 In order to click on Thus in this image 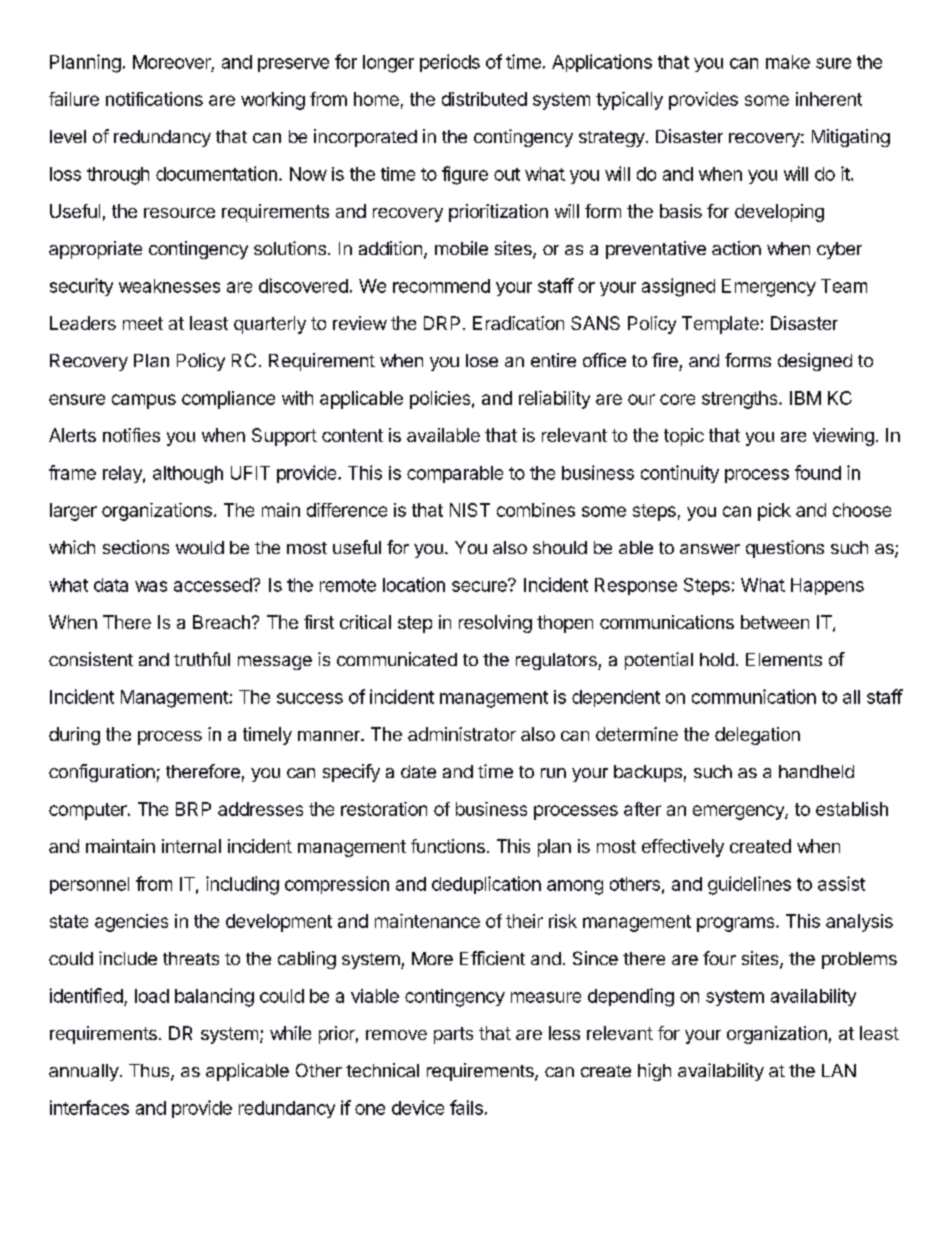, I will do `click(150, 1072)`.
